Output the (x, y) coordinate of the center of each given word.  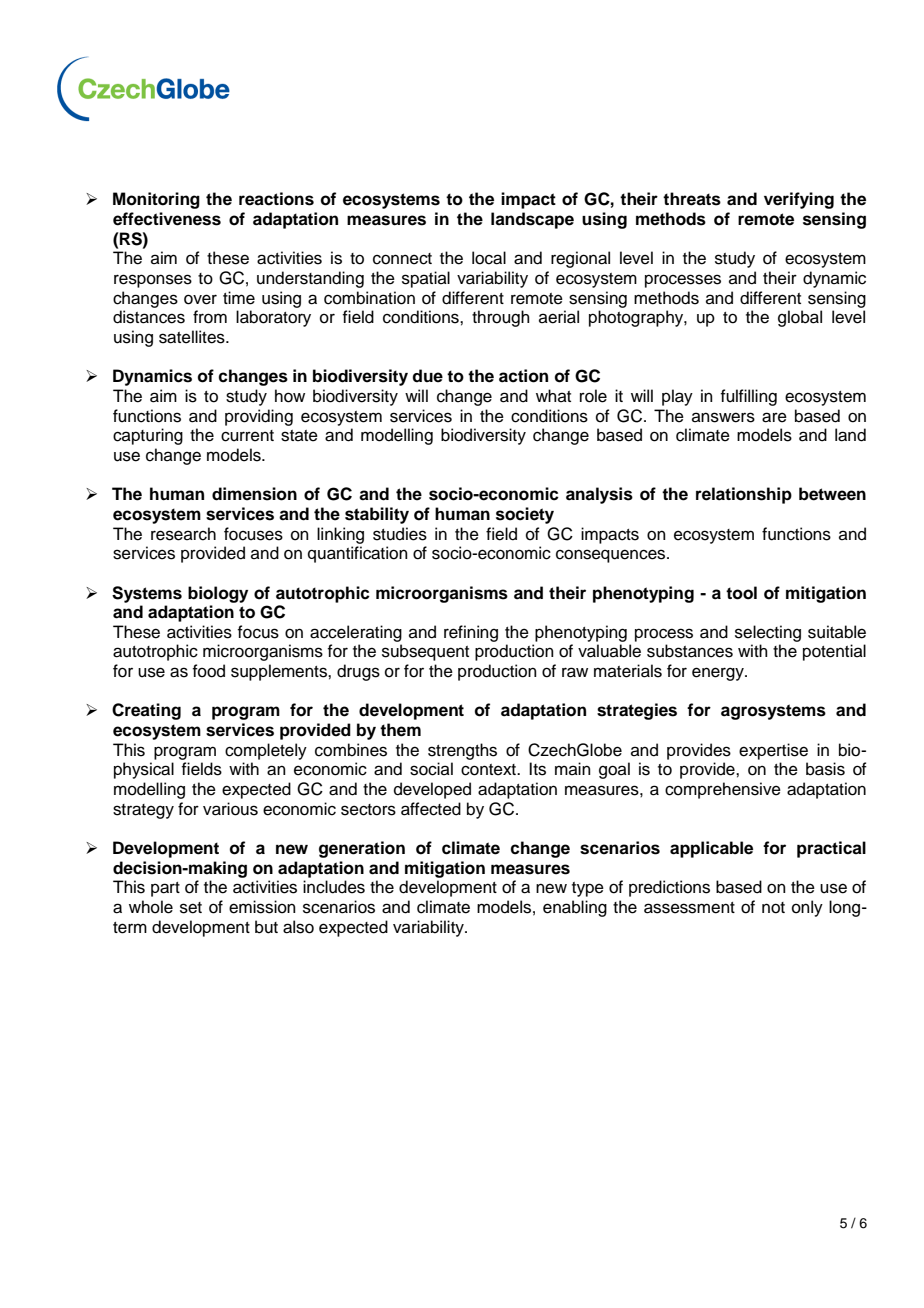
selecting (768, 633)
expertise (773, 751)
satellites (193, 337)
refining (471, 633)
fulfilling (748, 397)
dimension (254, 494)
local (489, 258)
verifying (799, 200)
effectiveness (167, 219)
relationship (744, 495)
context (489, 770)
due (427, 376)
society (525, 515)
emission (262, 907)
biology (218, 594)
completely (266, 751)
